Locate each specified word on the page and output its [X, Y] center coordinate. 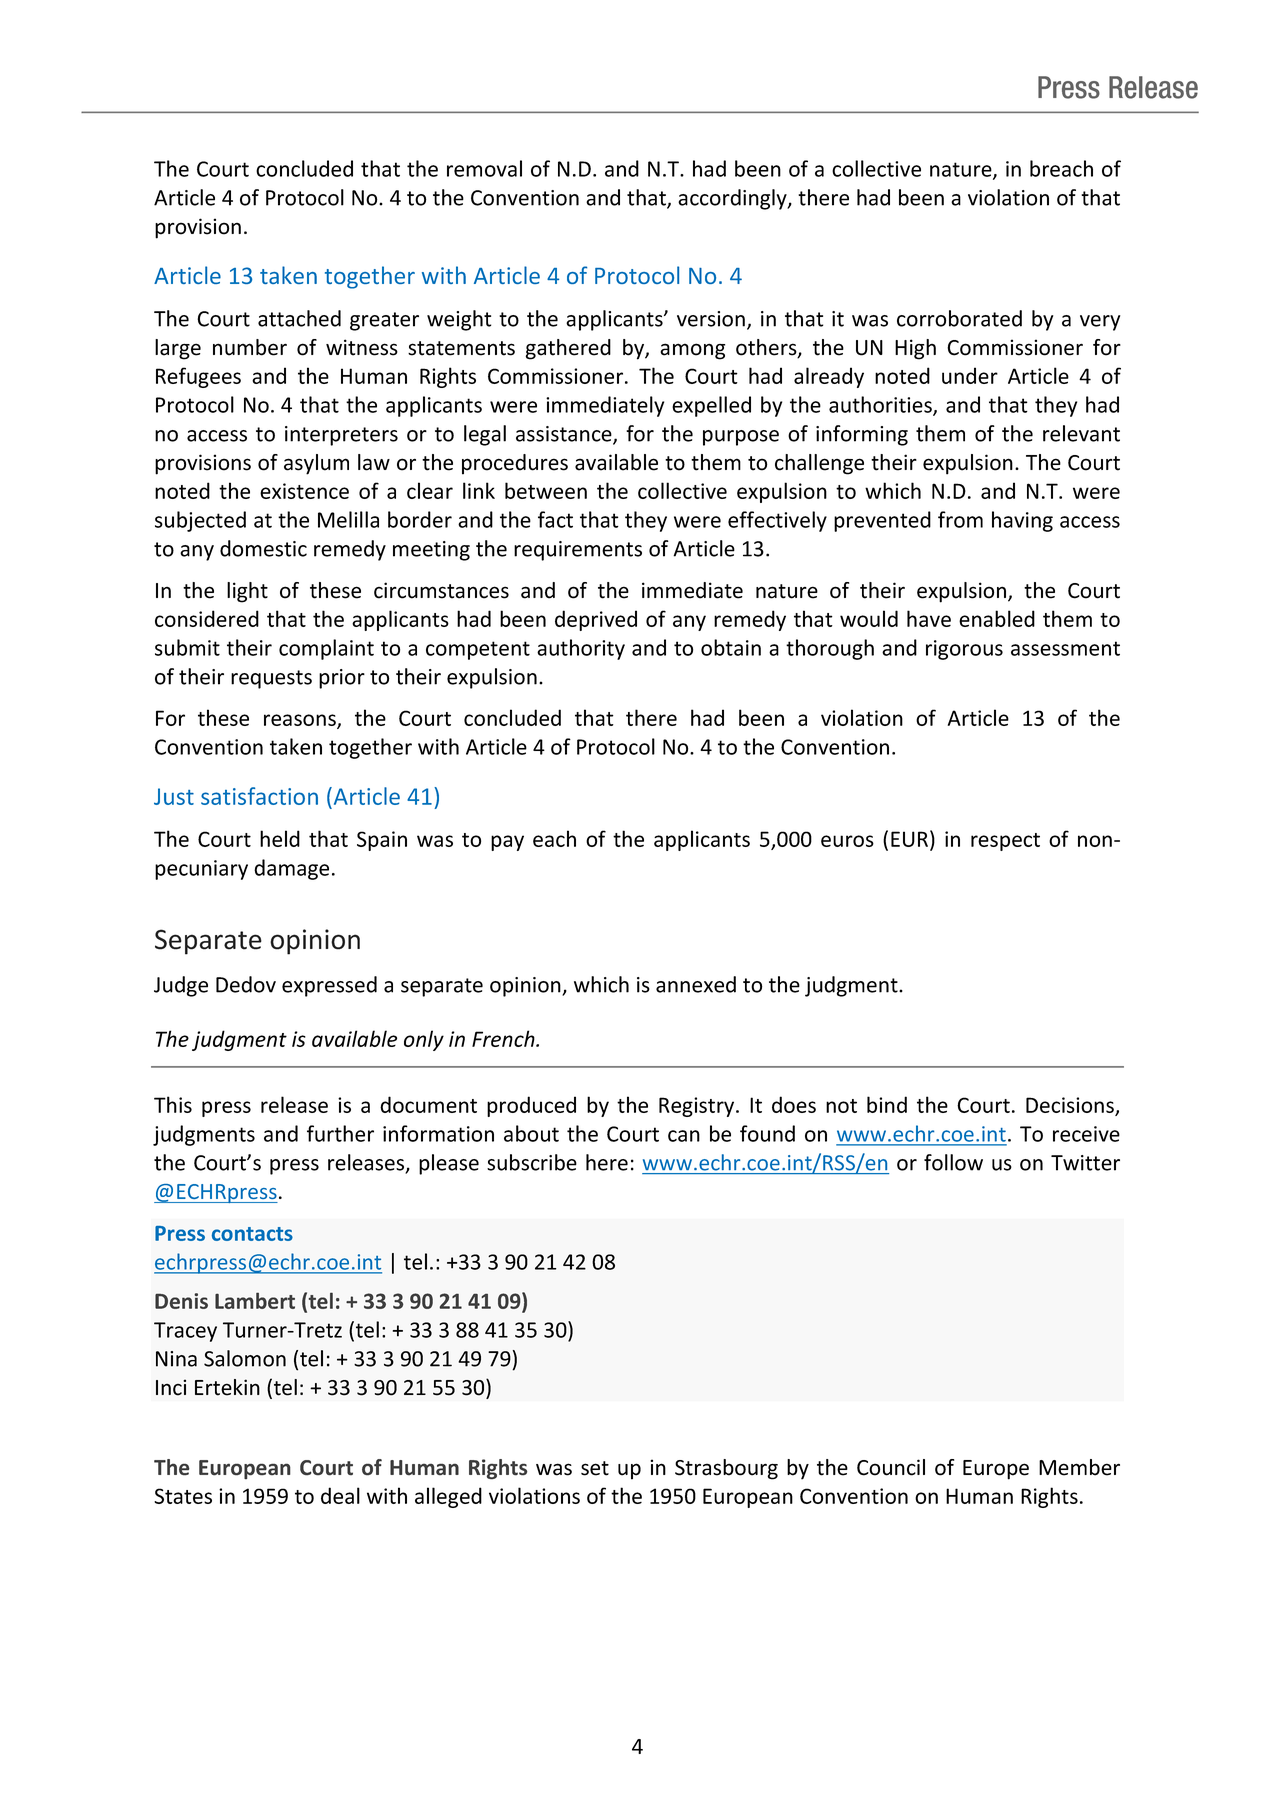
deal [340, 1495]
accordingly [733, 199]
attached [299, 318]
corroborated [959, 318]
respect [1005, 842]
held [280, 838]
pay [507, 843]
